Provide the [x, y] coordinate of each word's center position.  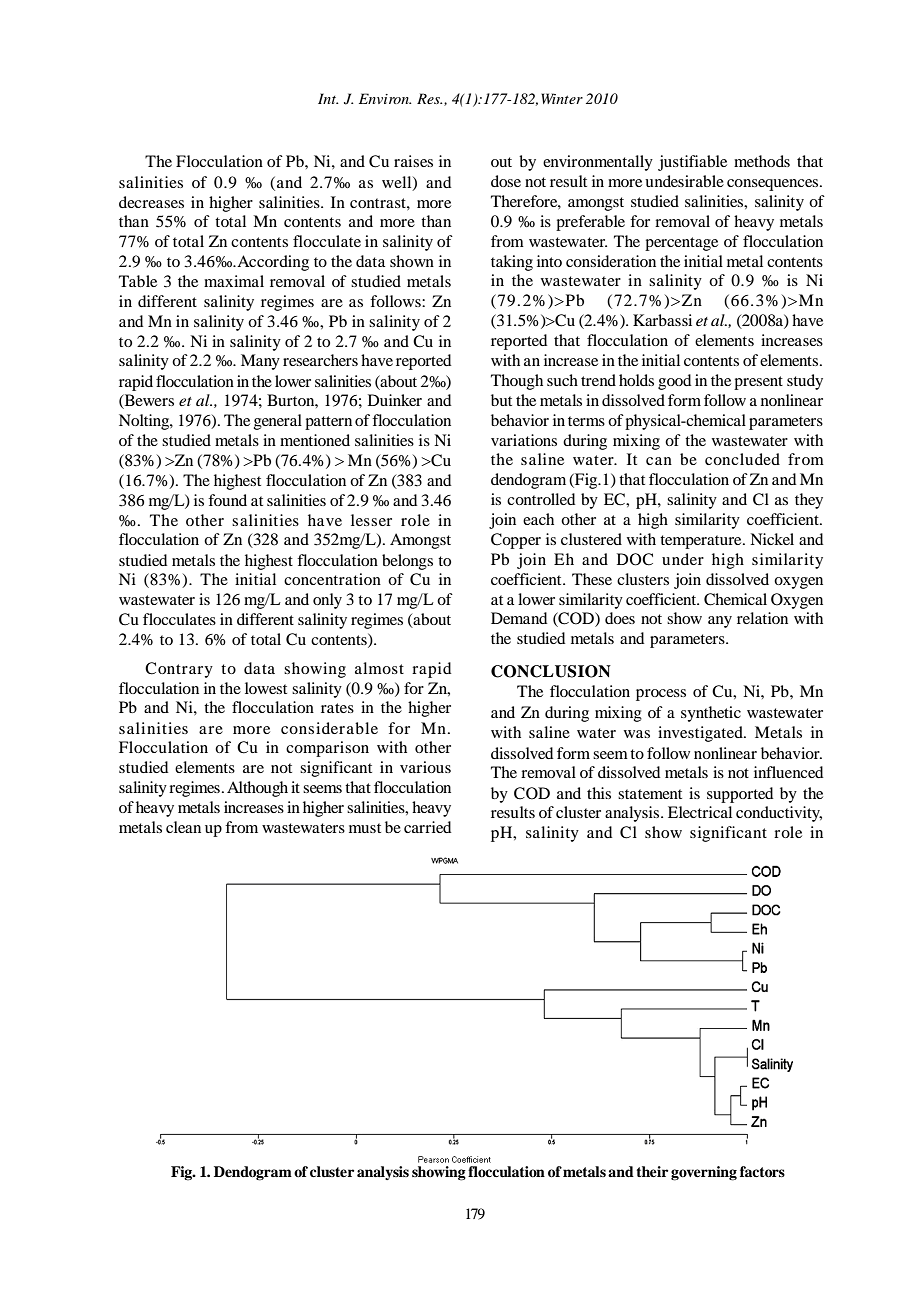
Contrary [179, 670]
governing [704, 1173]
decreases [151, 202]
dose [506, 181]
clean [183, 827]
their [652, 1171]
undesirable [684, 181]
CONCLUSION [551, 671]
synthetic [711, 714]
